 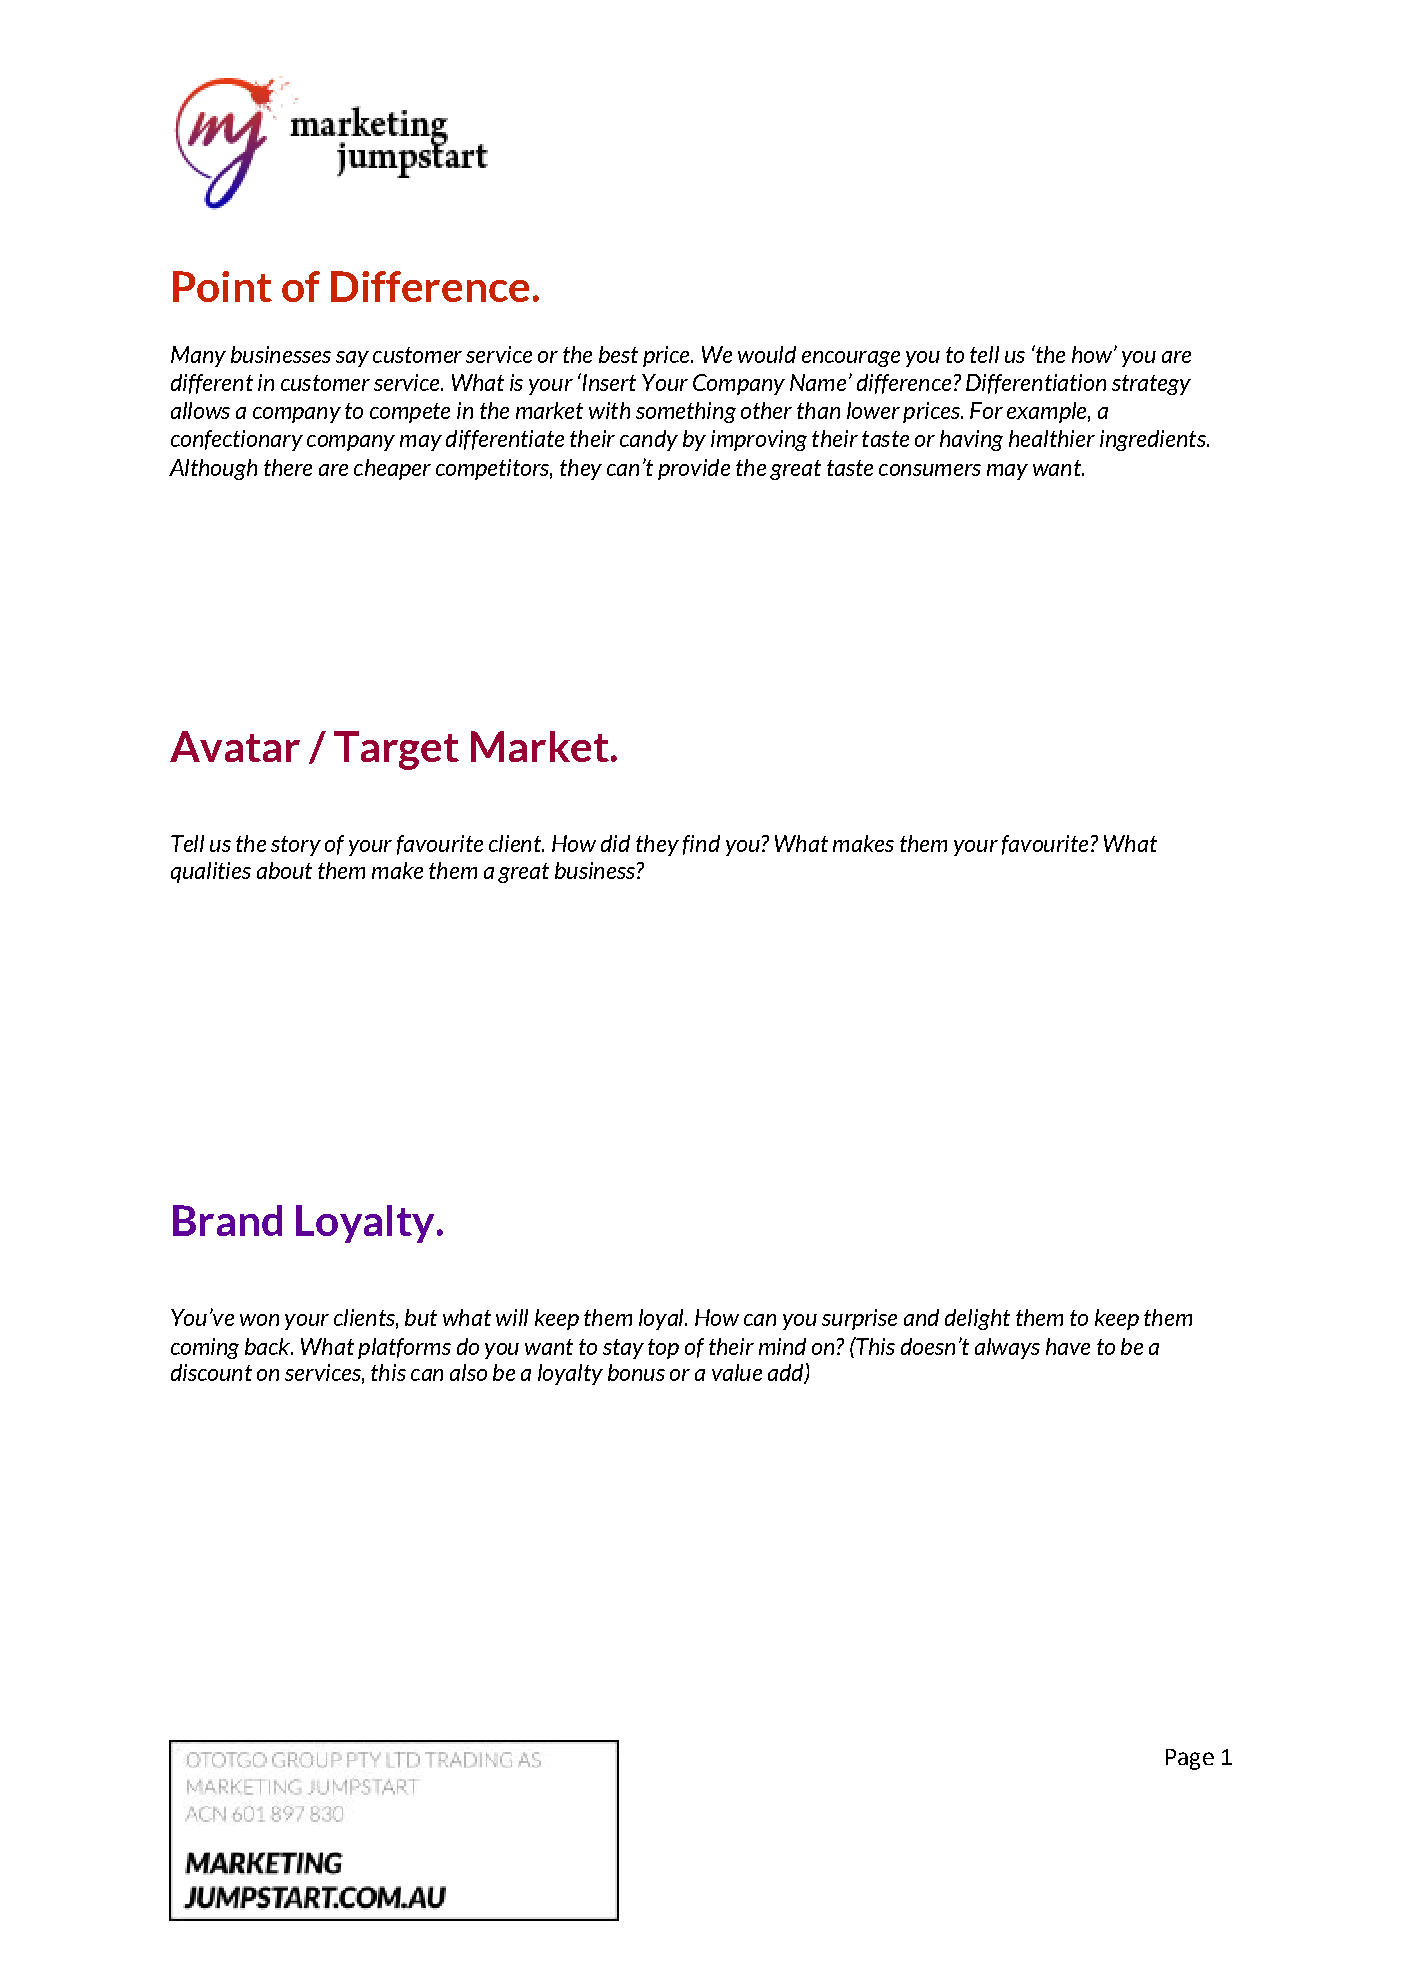 I want to click on about, so click(x=284, y=870).
